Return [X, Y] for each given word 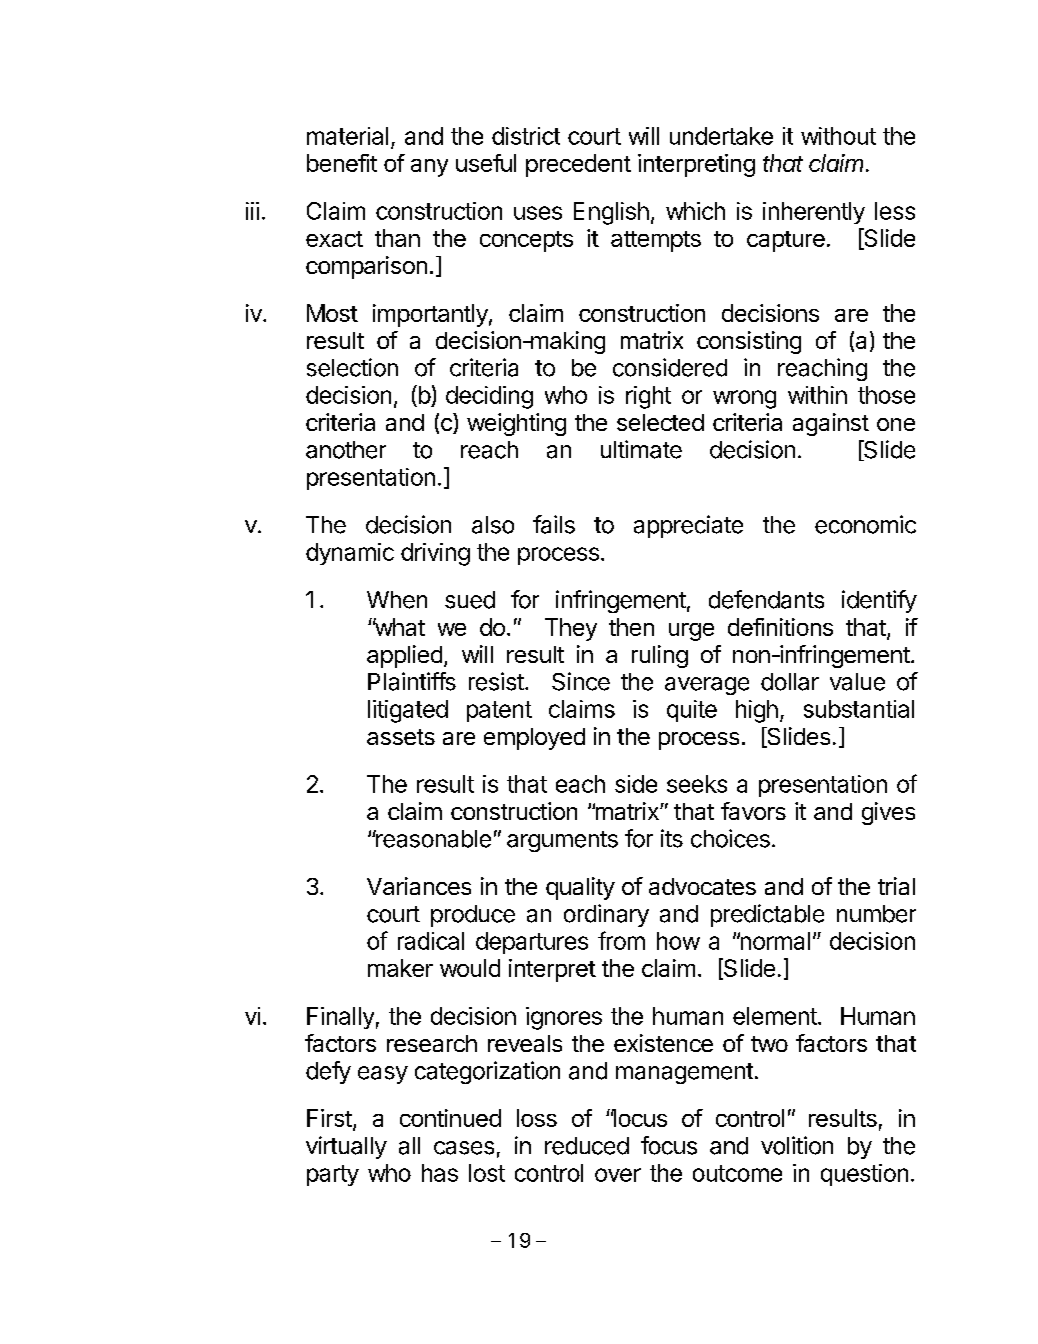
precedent [578, 165]
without [838, 136]
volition [797, 1145]
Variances [419, 886]
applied [404, 656]
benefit [342, 163]
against [831, 424]
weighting [516, 424]
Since [581, 681]
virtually [346, 1147]
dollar [790, 682]
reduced [587, 1146]
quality [580, 888]
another [346, 450]
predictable [767, 915]
